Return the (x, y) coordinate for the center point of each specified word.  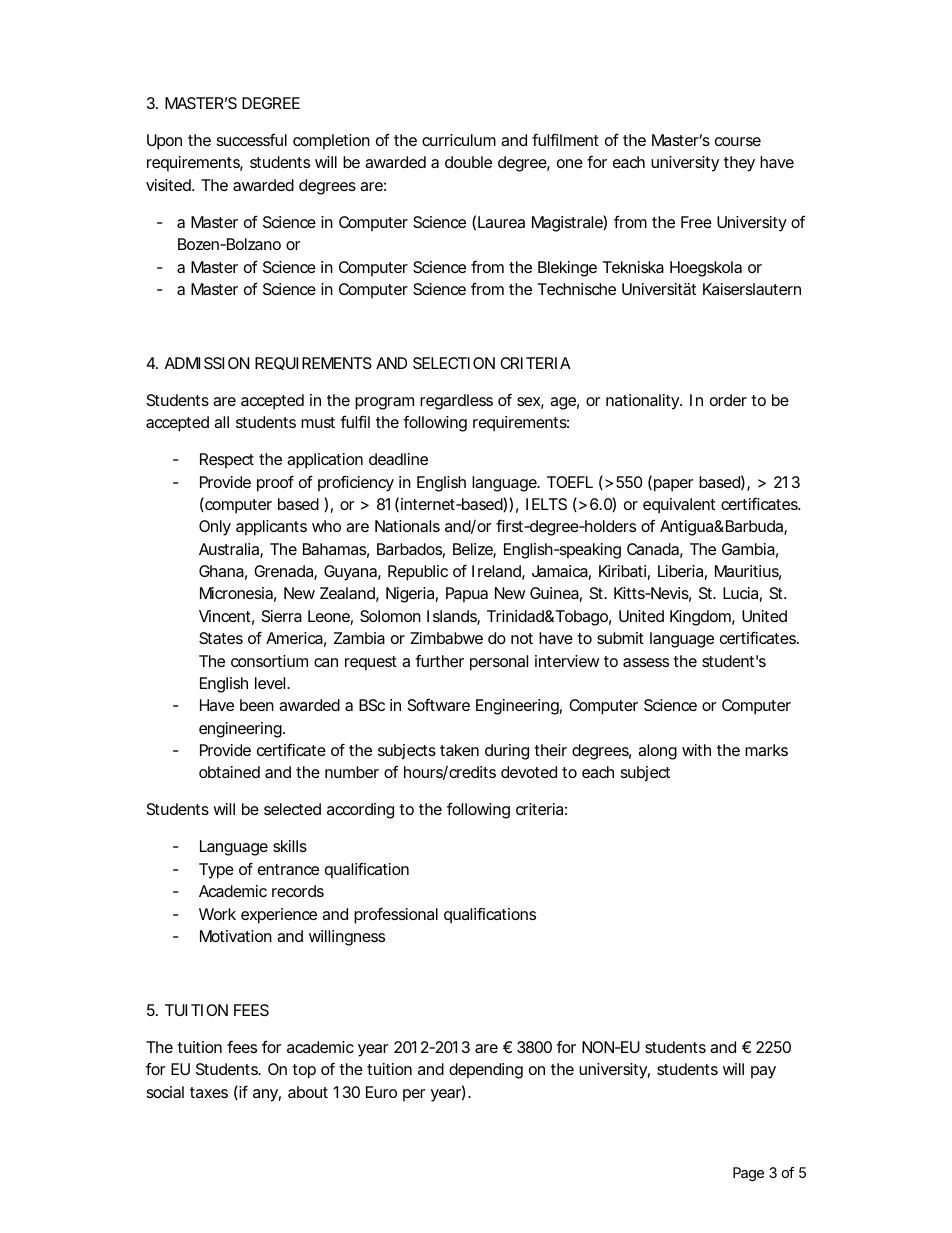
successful (252, 140)
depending (486, 1071)
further (439, 661)
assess (646, 662)
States (221, 638)
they (739, 164)
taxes (209, 1092)
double (468, 162)
